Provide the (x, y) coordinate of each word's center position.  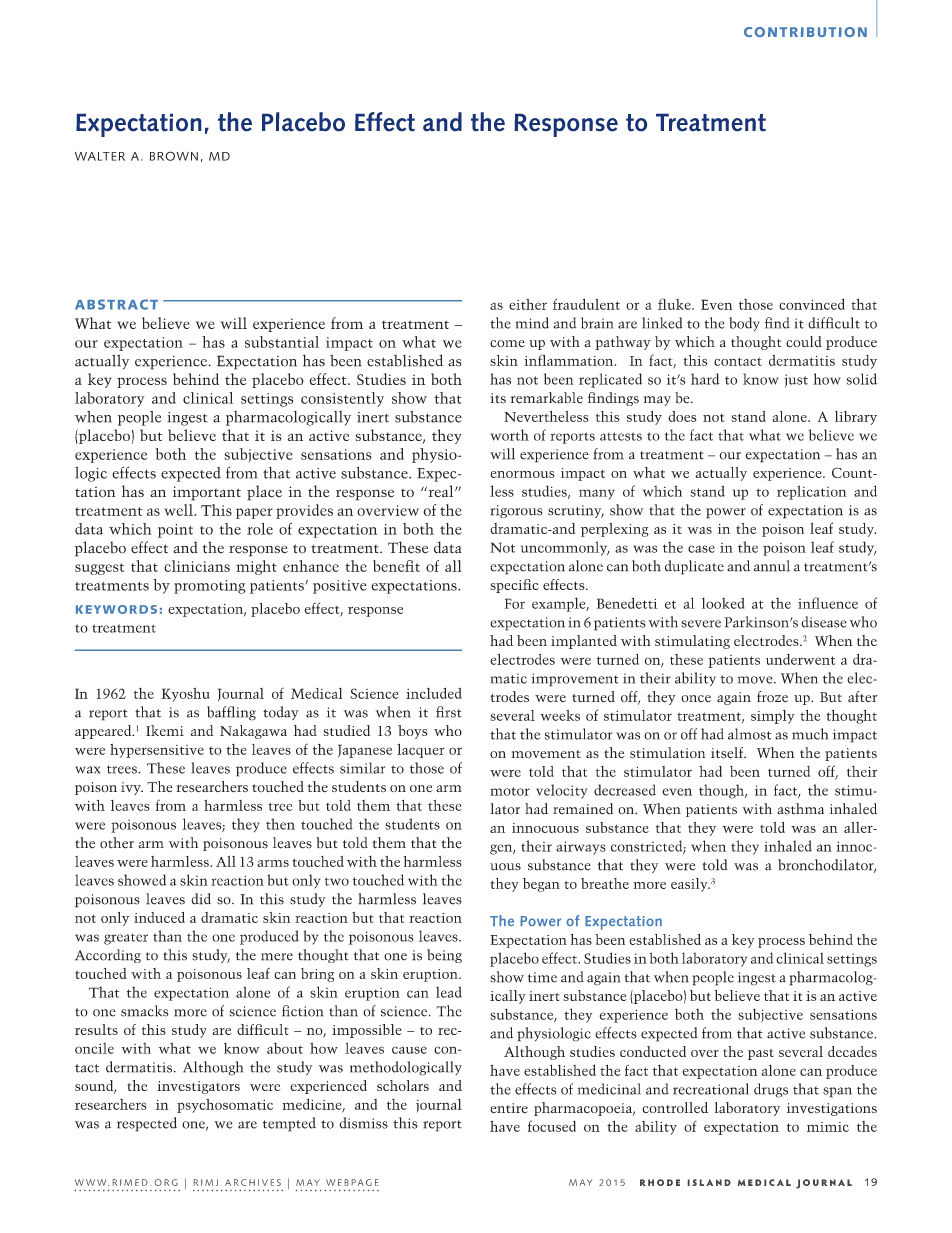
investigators (198, 1087)
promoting (209, 587)
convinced (812, 304)
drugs (771, 1090)
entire (509, 1108)
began (541, 885)
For (514, 603)
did (201, 899)
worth (510, 435)
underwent (800, 659)
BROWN (173, 156)
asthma (800, 809)
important (207, 493)
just (796, 380)
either (528, 304)
